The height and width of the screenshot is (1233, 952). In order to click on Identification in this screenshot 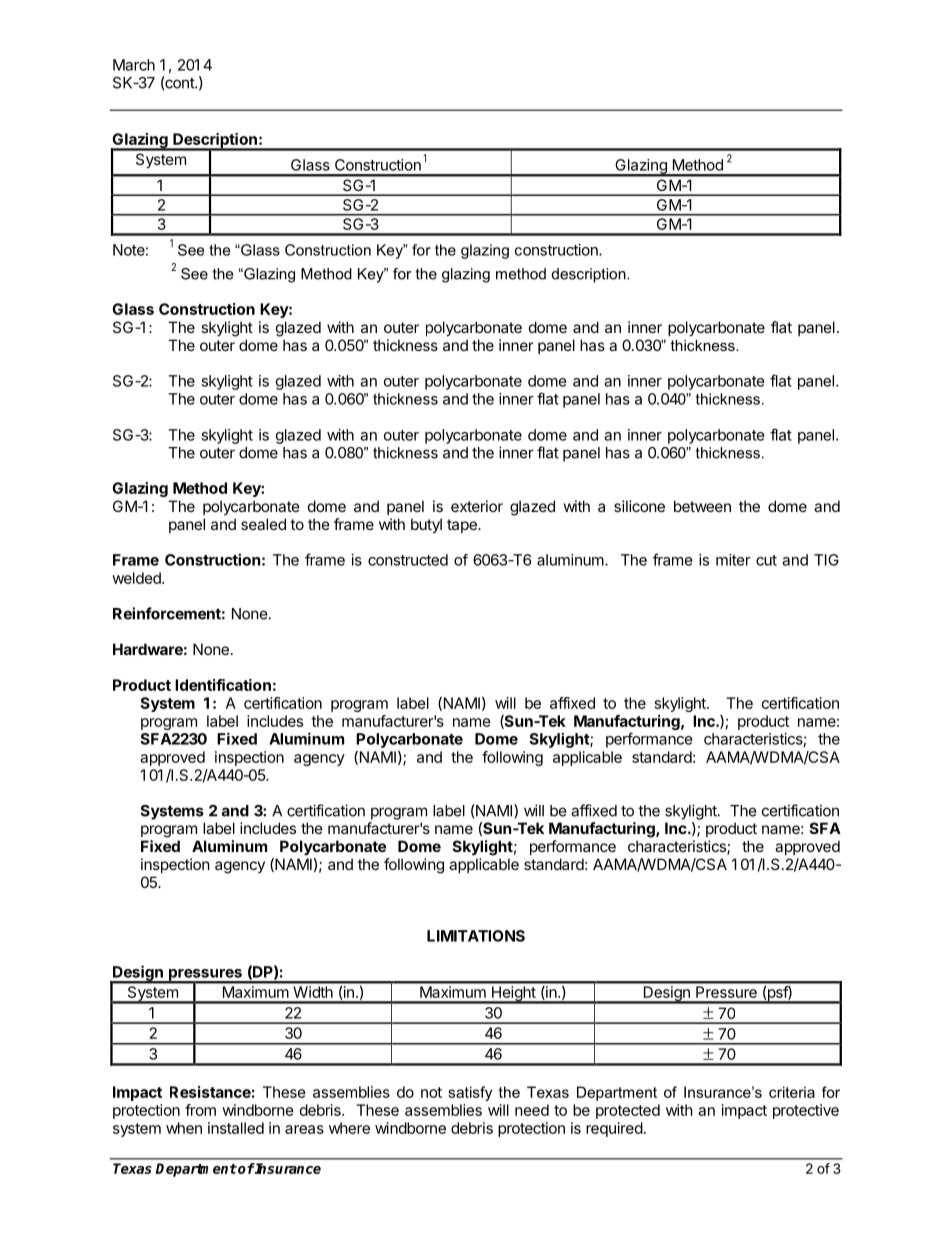, I will do `click(223, 685)`.
